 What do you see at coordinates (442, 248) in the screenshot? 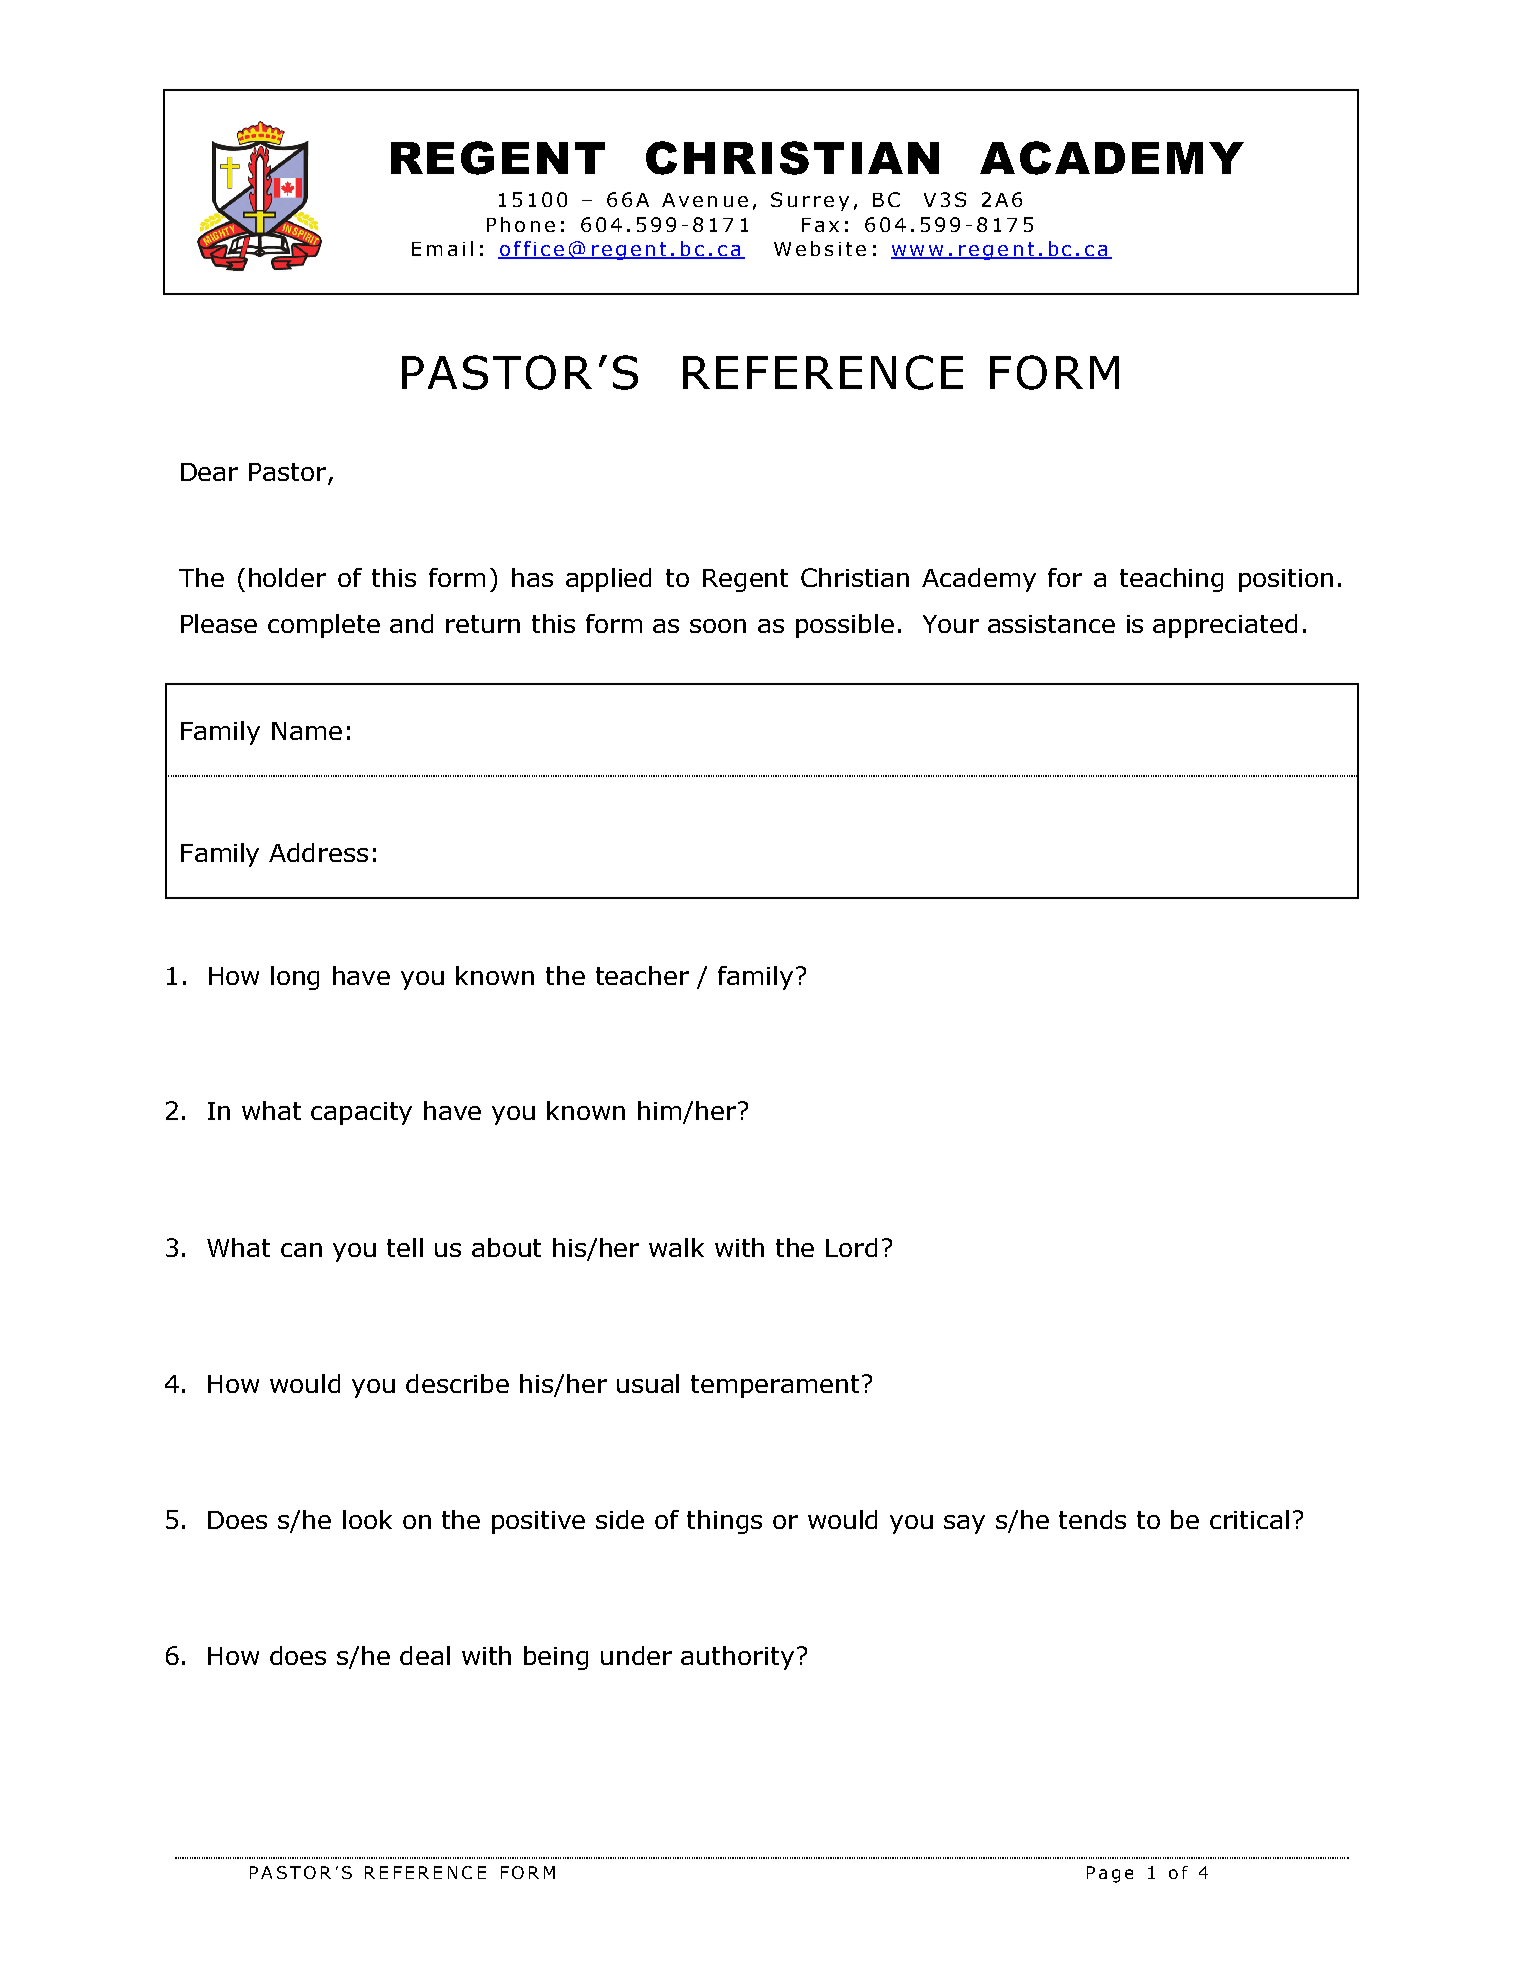
I see `Email` at bounding box center [442, 248].
